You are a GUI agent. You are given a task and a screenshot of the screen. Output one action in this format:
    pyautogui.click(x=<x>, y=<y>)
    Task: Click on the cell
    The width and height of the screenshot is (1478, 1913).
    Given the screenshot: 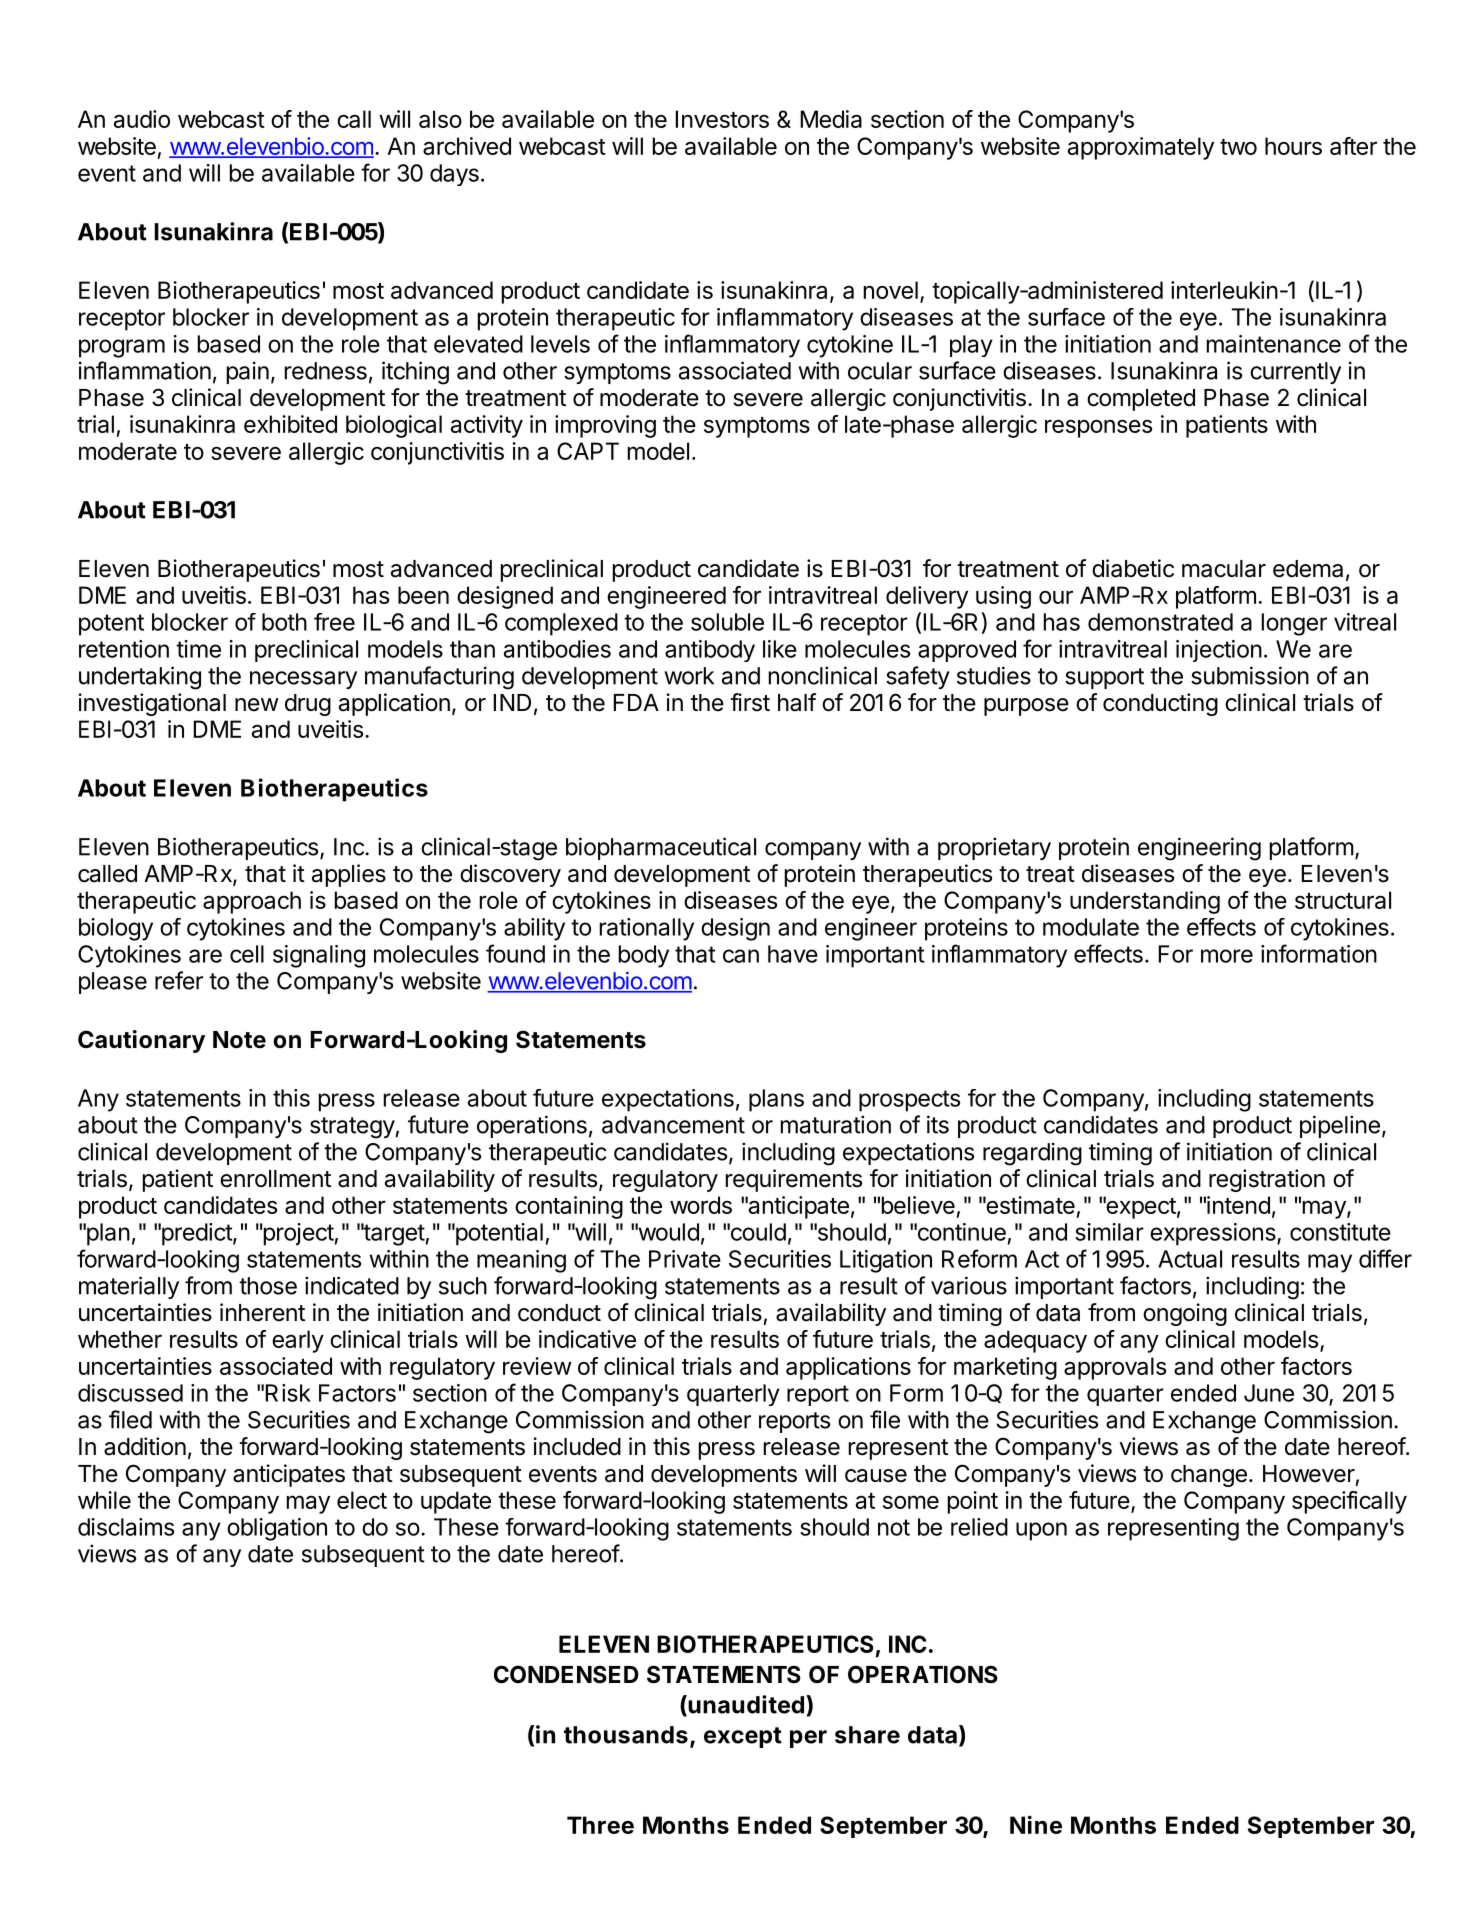 What is the action you would take?
    pyautogui.click(x=247, y=954)
